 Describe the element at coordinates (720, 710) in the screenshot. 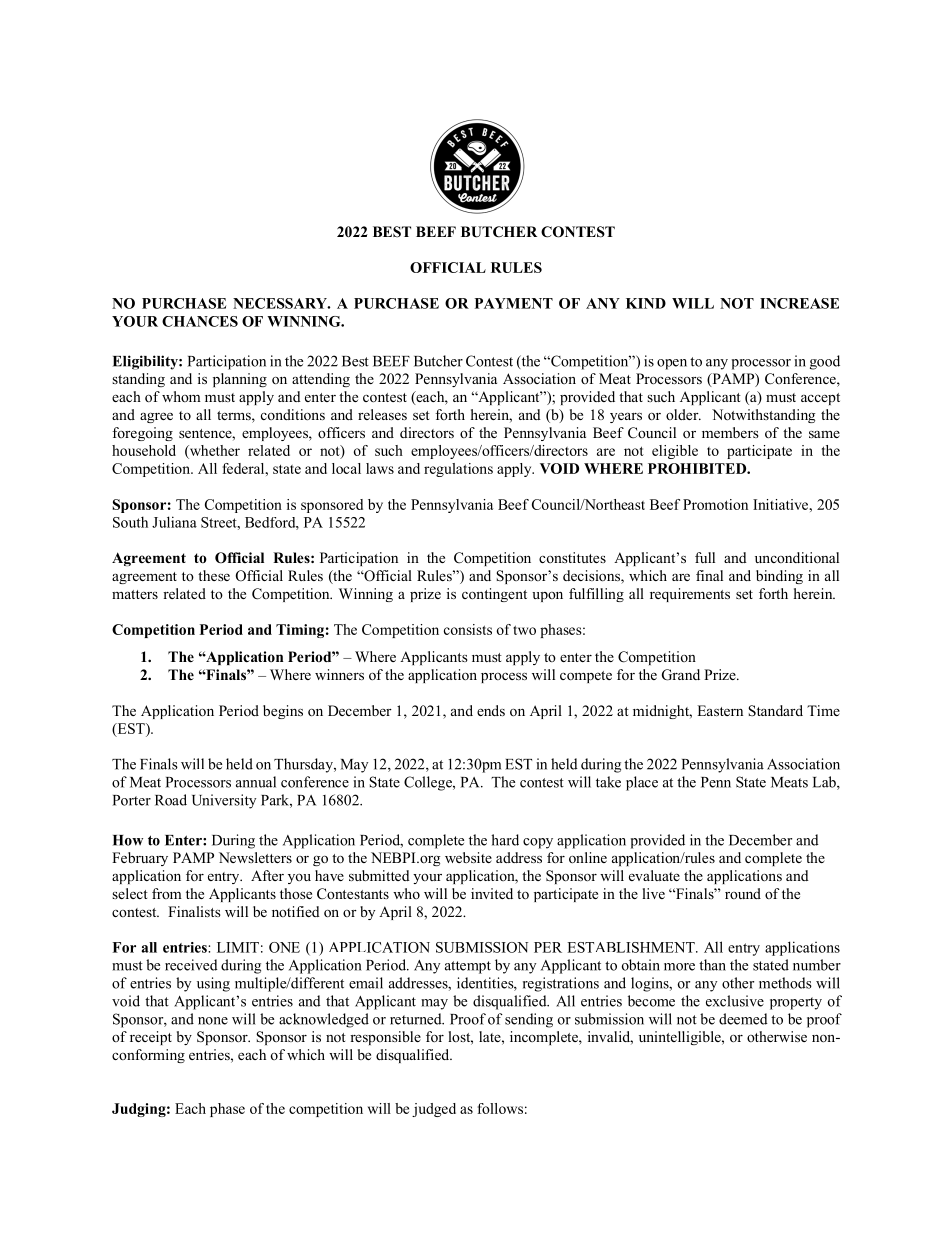

I see `Eastern` at that location.
